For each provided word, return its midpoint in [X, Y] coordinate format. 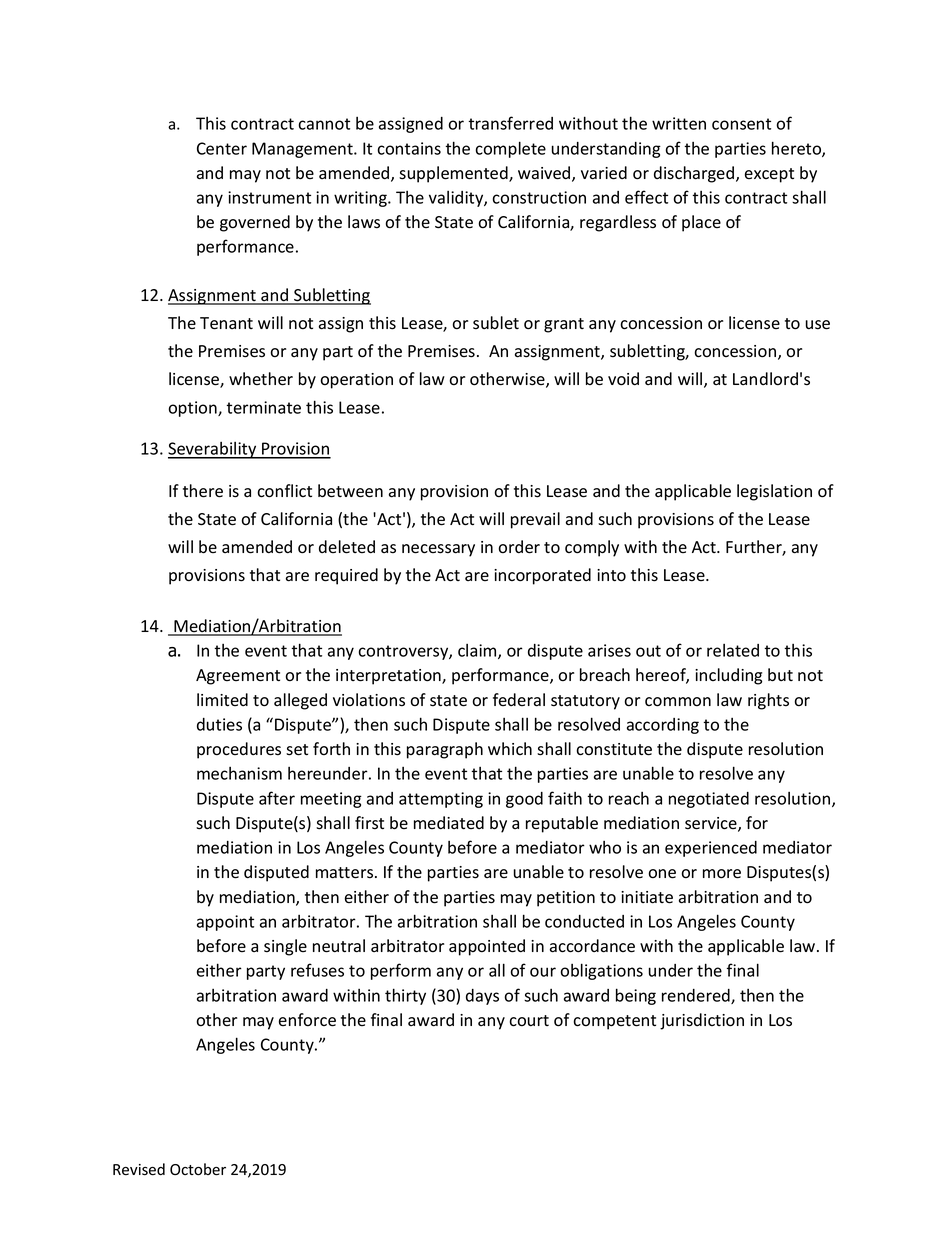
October [198, 1169]
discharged [695, 174]
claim [478, 651]
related [733, 650]
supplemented [454, 174]
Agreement [238, 677]
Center [222, 148]
